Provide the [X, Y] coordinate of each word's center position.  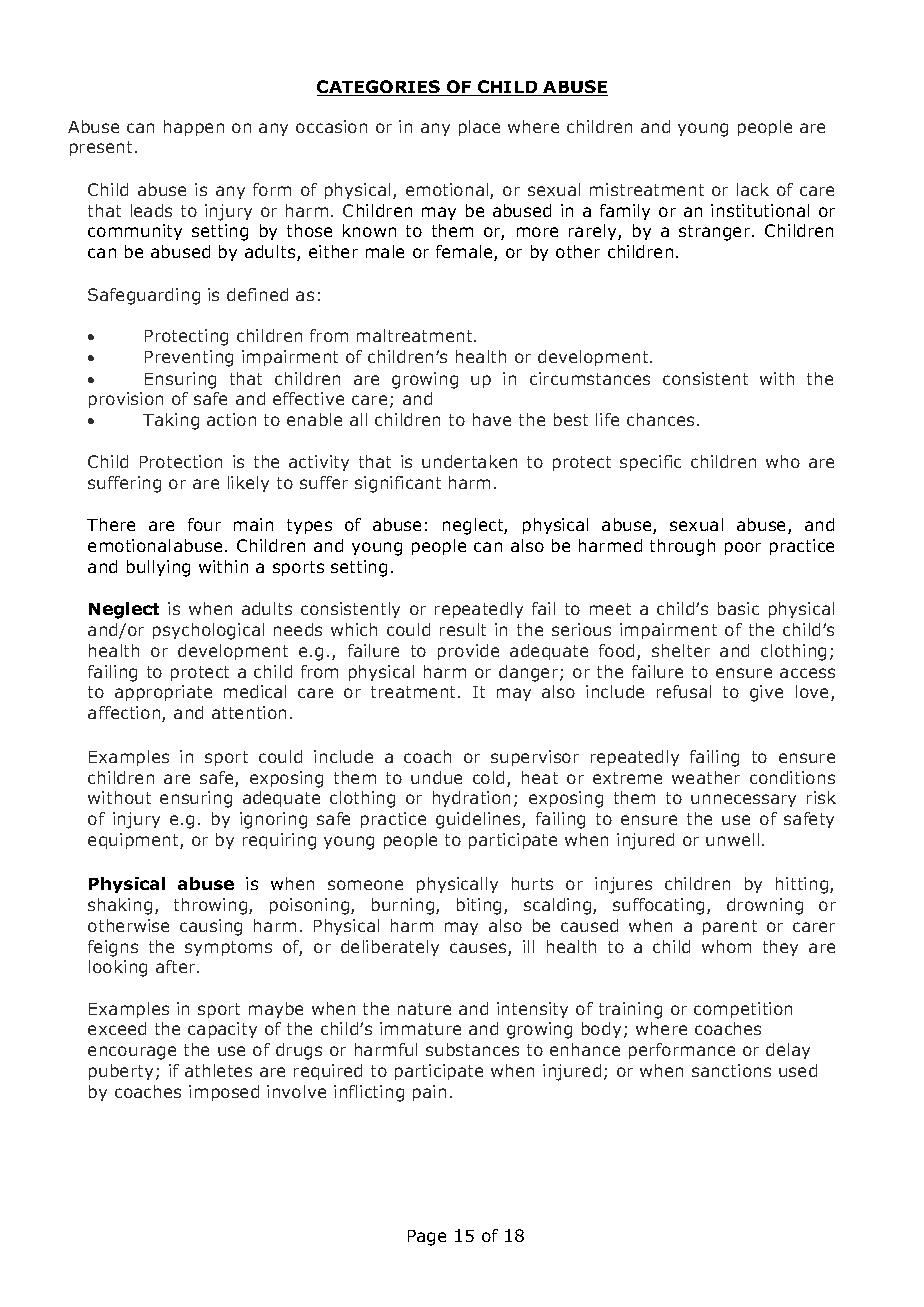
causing [211, 927]
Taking [171, 421]
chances [660, 419]
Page [427, 1238]
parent [730, 927]
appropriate [163, 693]
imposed [224, 1093]
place [479, 128]
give [766, 693]
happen [194, 128]
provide [468, 652]
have [492, 419]
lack [753, 189]
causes [479, 949]
